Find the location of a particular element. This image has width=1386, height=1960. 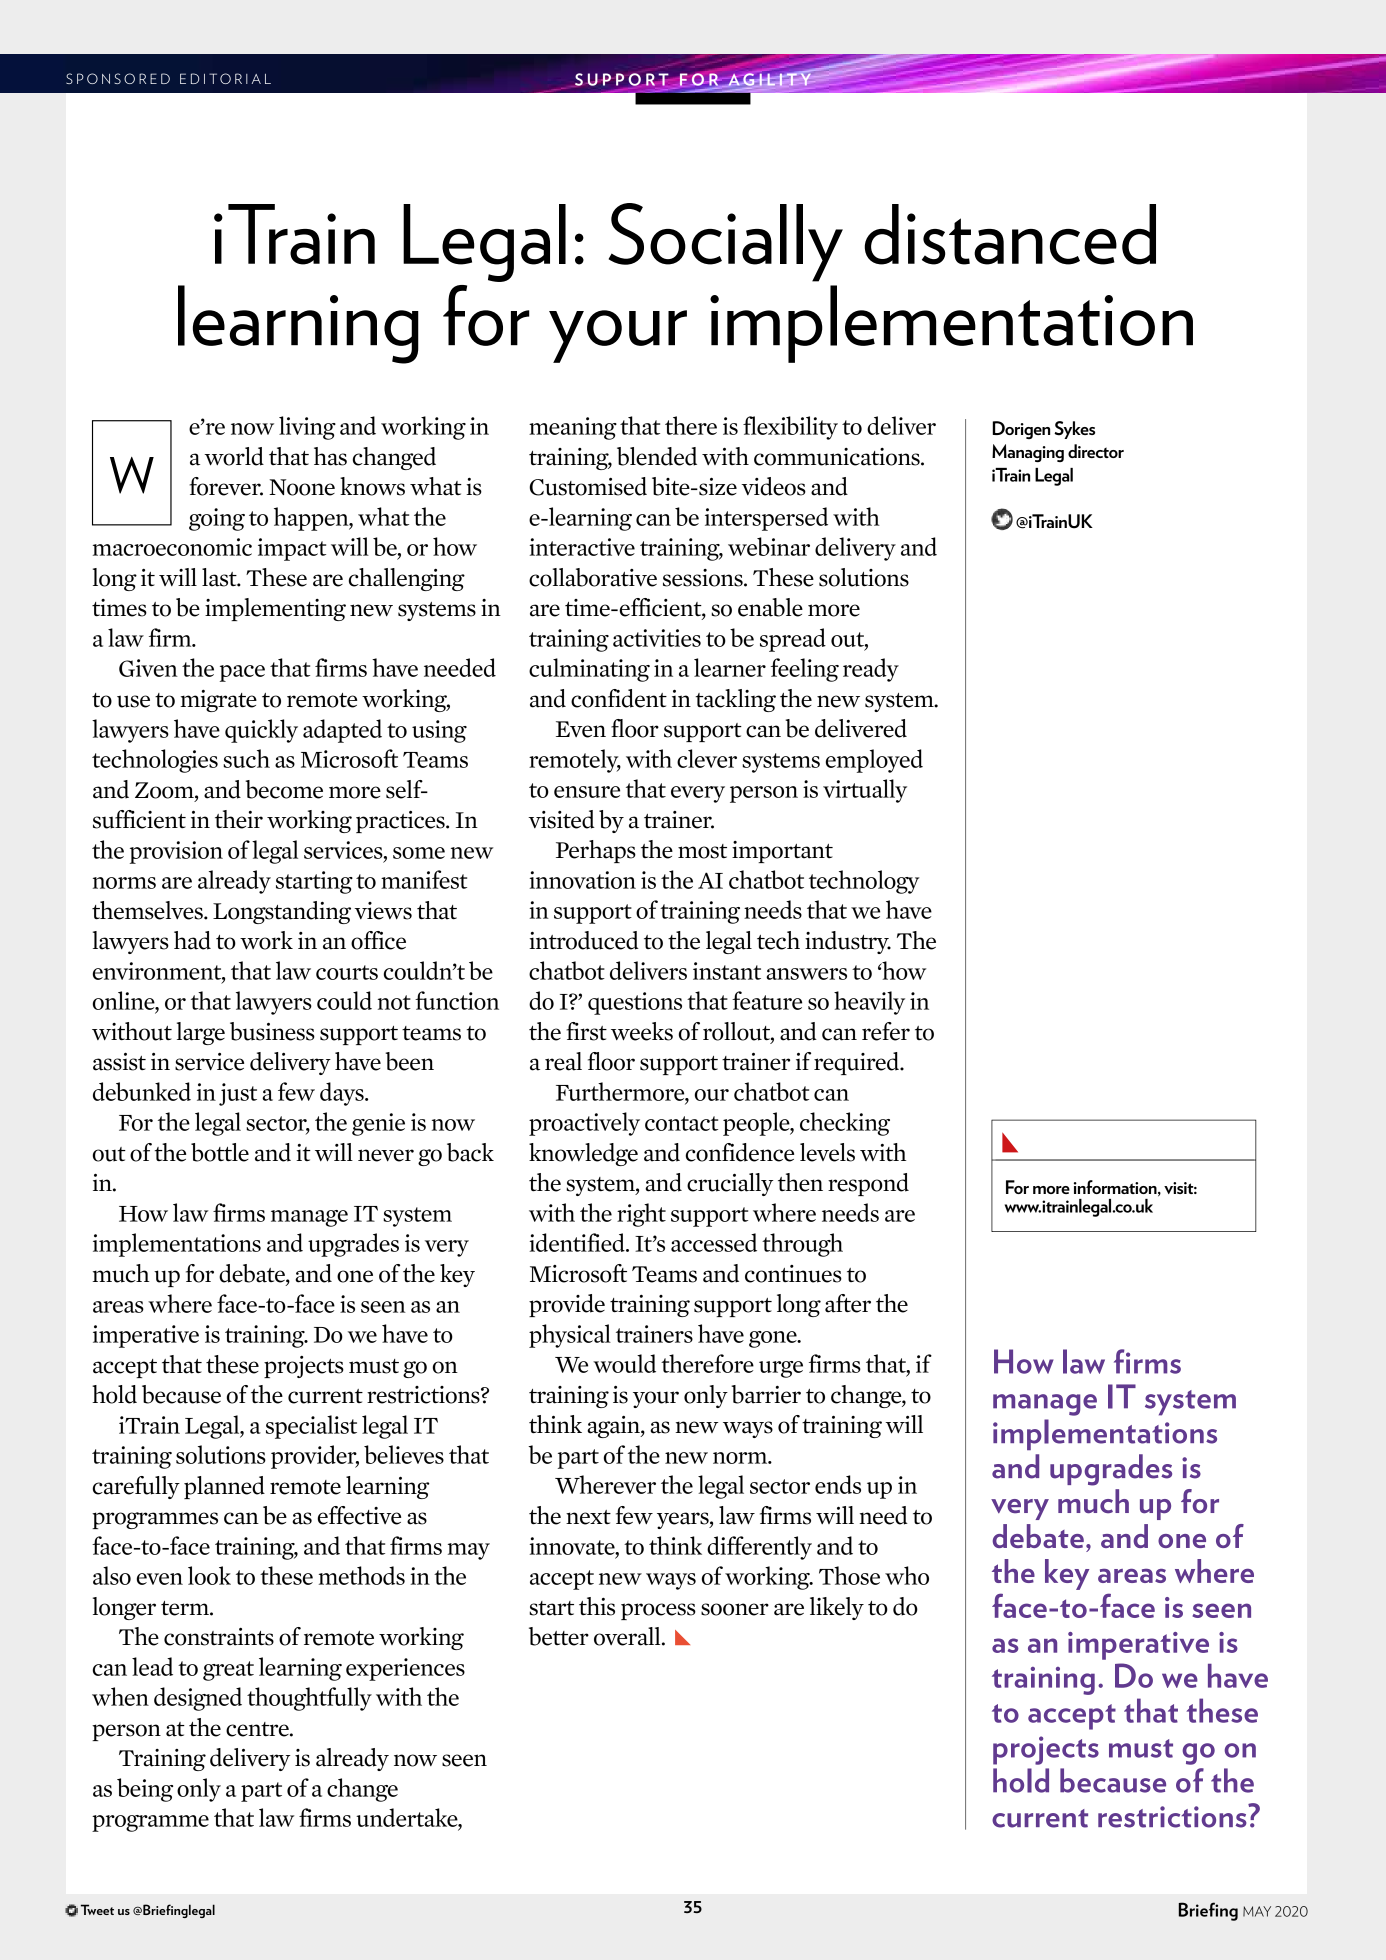

refer is located at coordinates (886, 1031).
